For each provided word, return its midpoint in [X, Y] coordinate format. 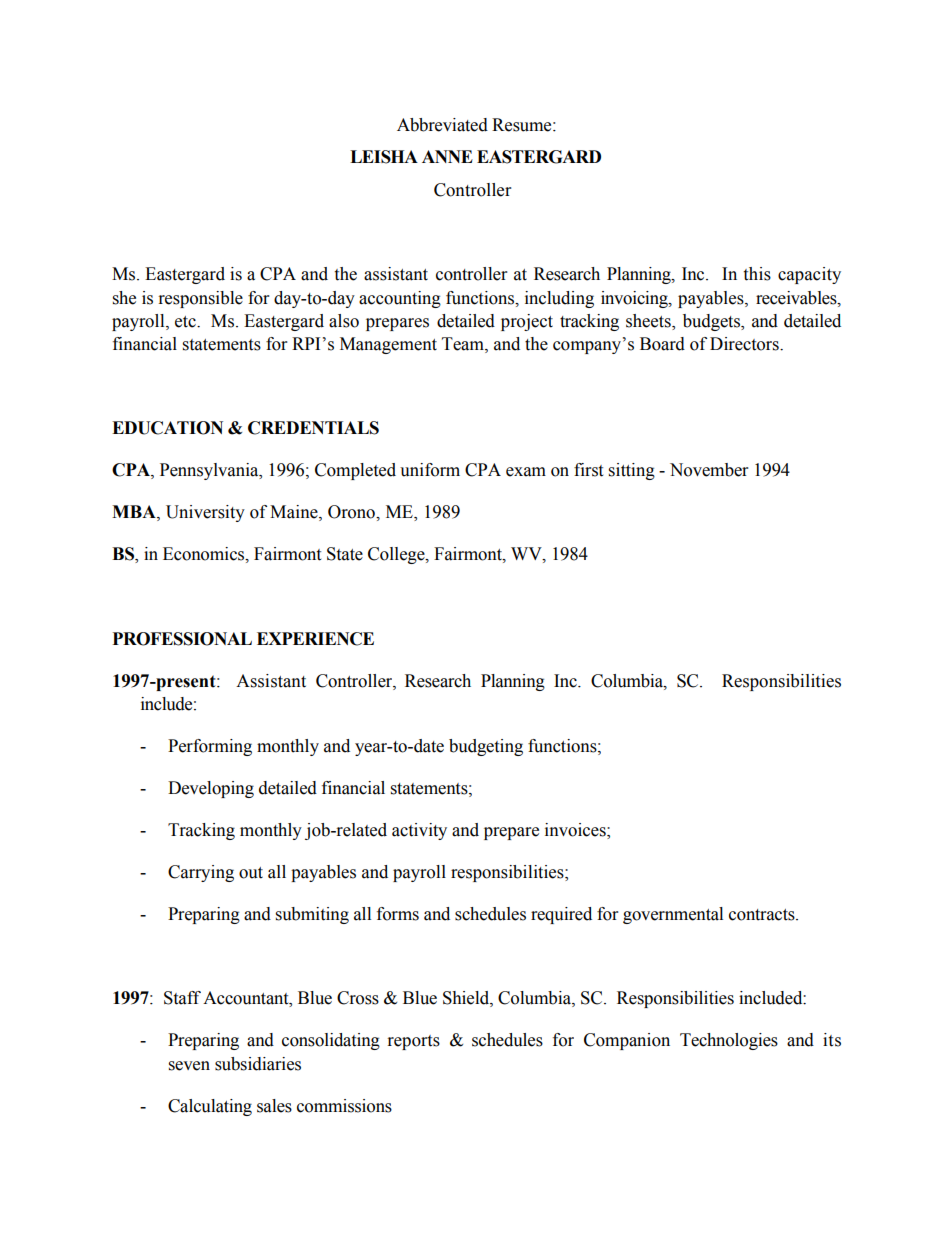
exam [526, 472]
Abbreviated [442, 125]
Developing [211, 789]
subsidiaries [258, 1064]
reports [414, 1042]
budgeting [486, 747]
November [709, 470]
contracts [763, 915]
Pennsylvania [210, 471]
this [757, 274]
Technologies [729, 1041]
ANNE [447, 156]
